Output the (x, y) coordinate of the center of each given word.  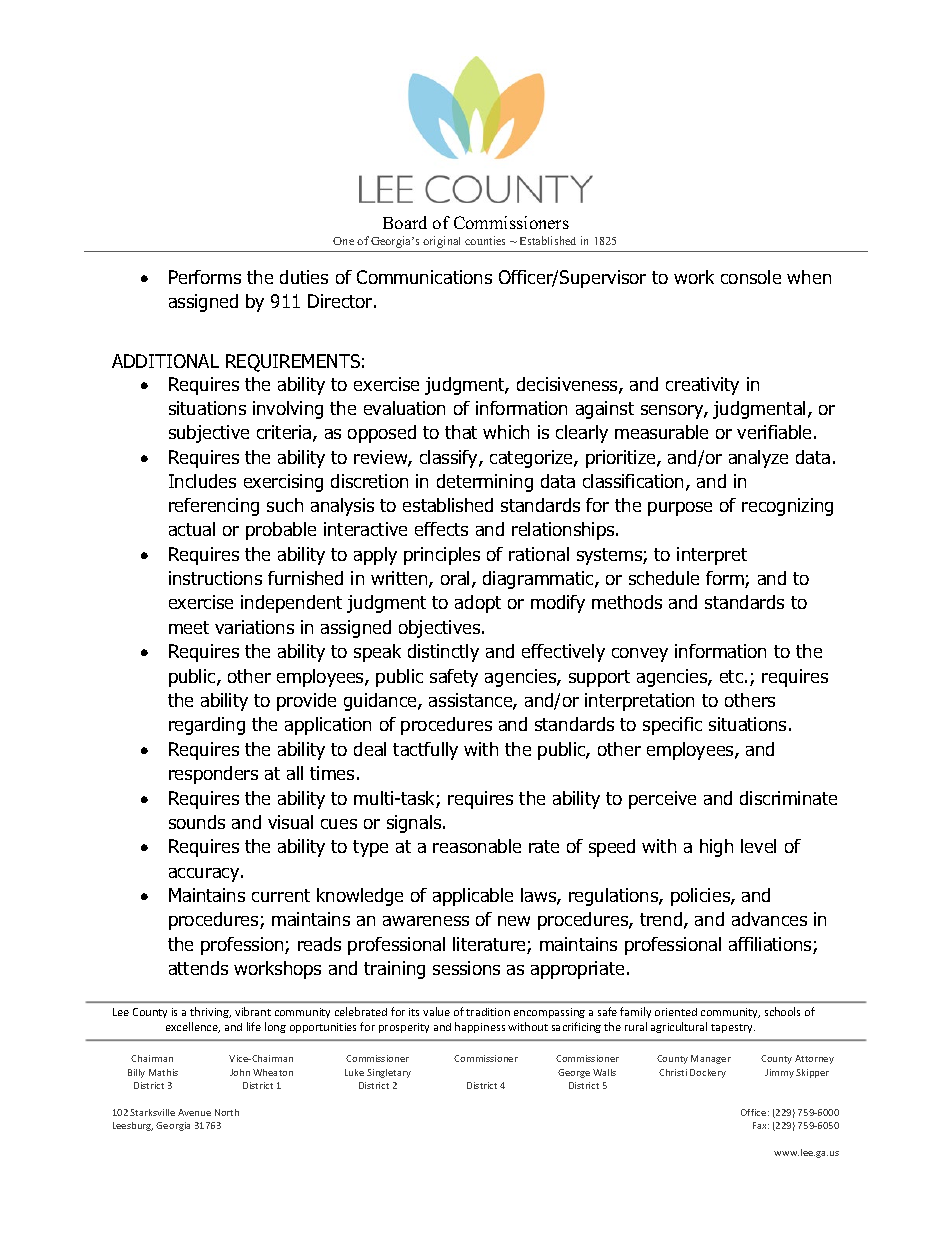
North (227, 1112)
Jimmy (779, 1073)
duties (304, 277)
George (574, 1073)
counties (485, 240)
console (751, 277)
